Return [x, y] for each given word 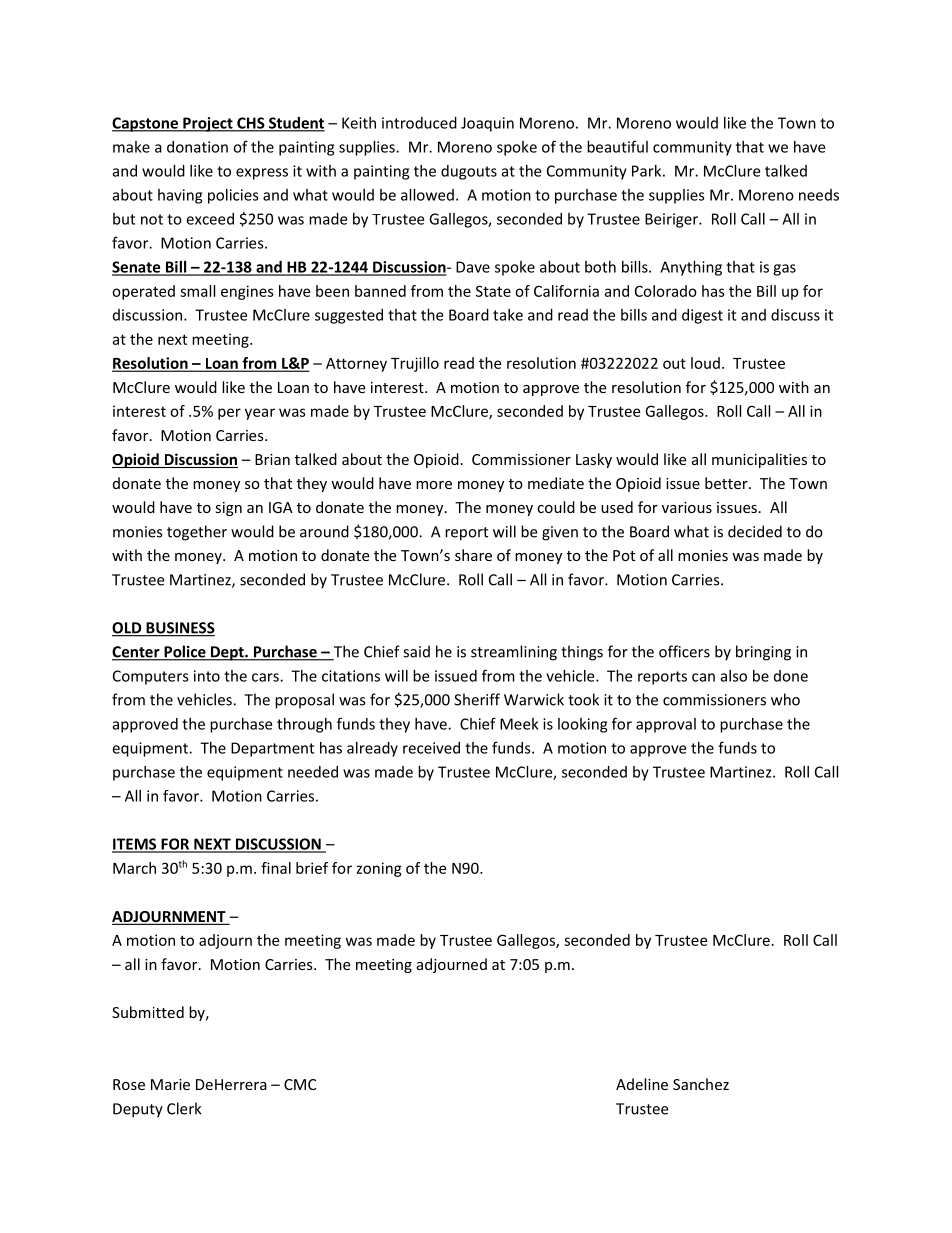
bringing [763, 653]
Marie [170, 1084]
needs [819, 195]
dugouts [469, 172]
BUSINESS [179, 629]
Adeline [642, 1084]
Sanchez [701, 1084]
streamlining [514, 653]
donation [197, 147]
